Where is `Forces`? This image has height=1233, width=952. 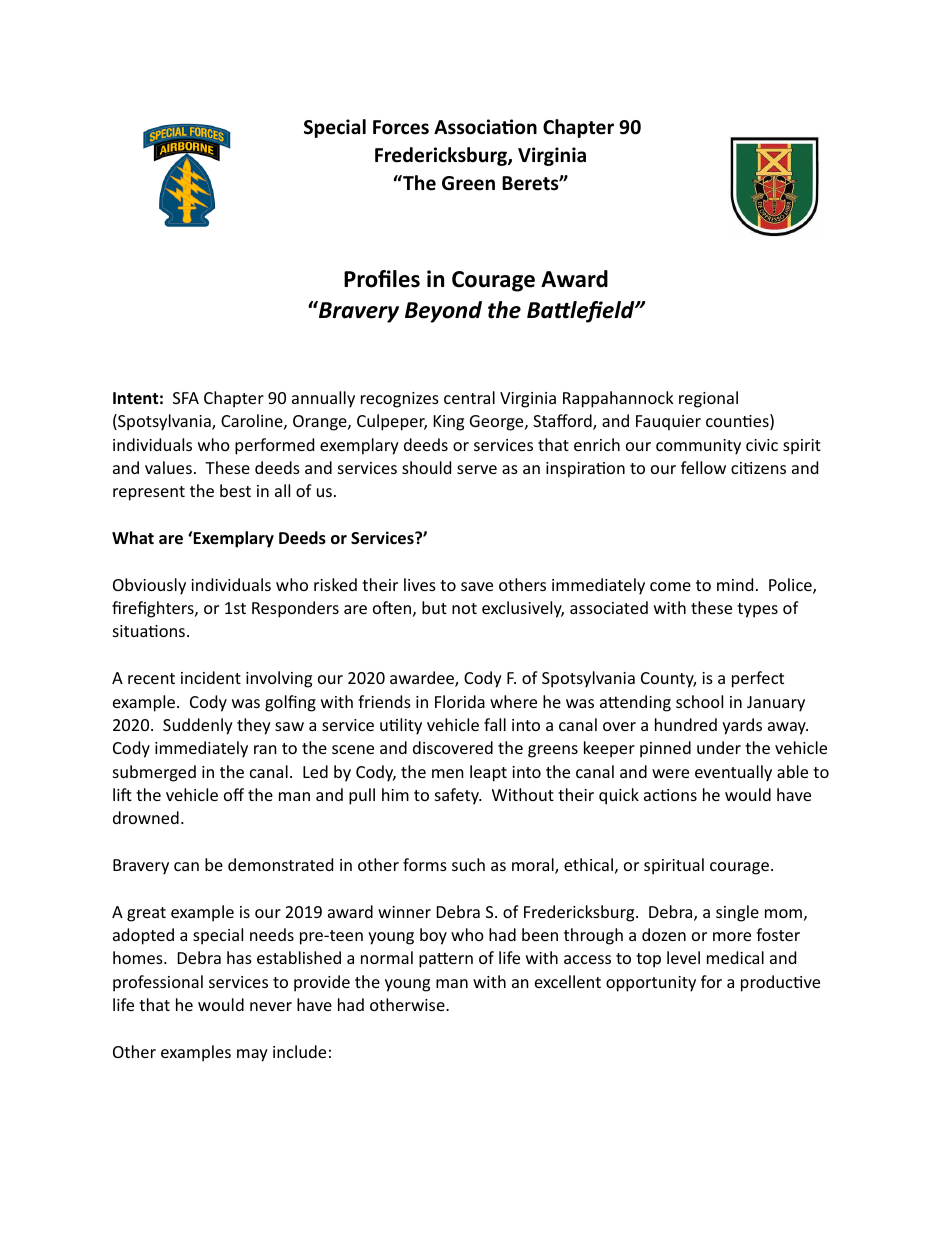
Forces is located at coordinates (401, 127).
